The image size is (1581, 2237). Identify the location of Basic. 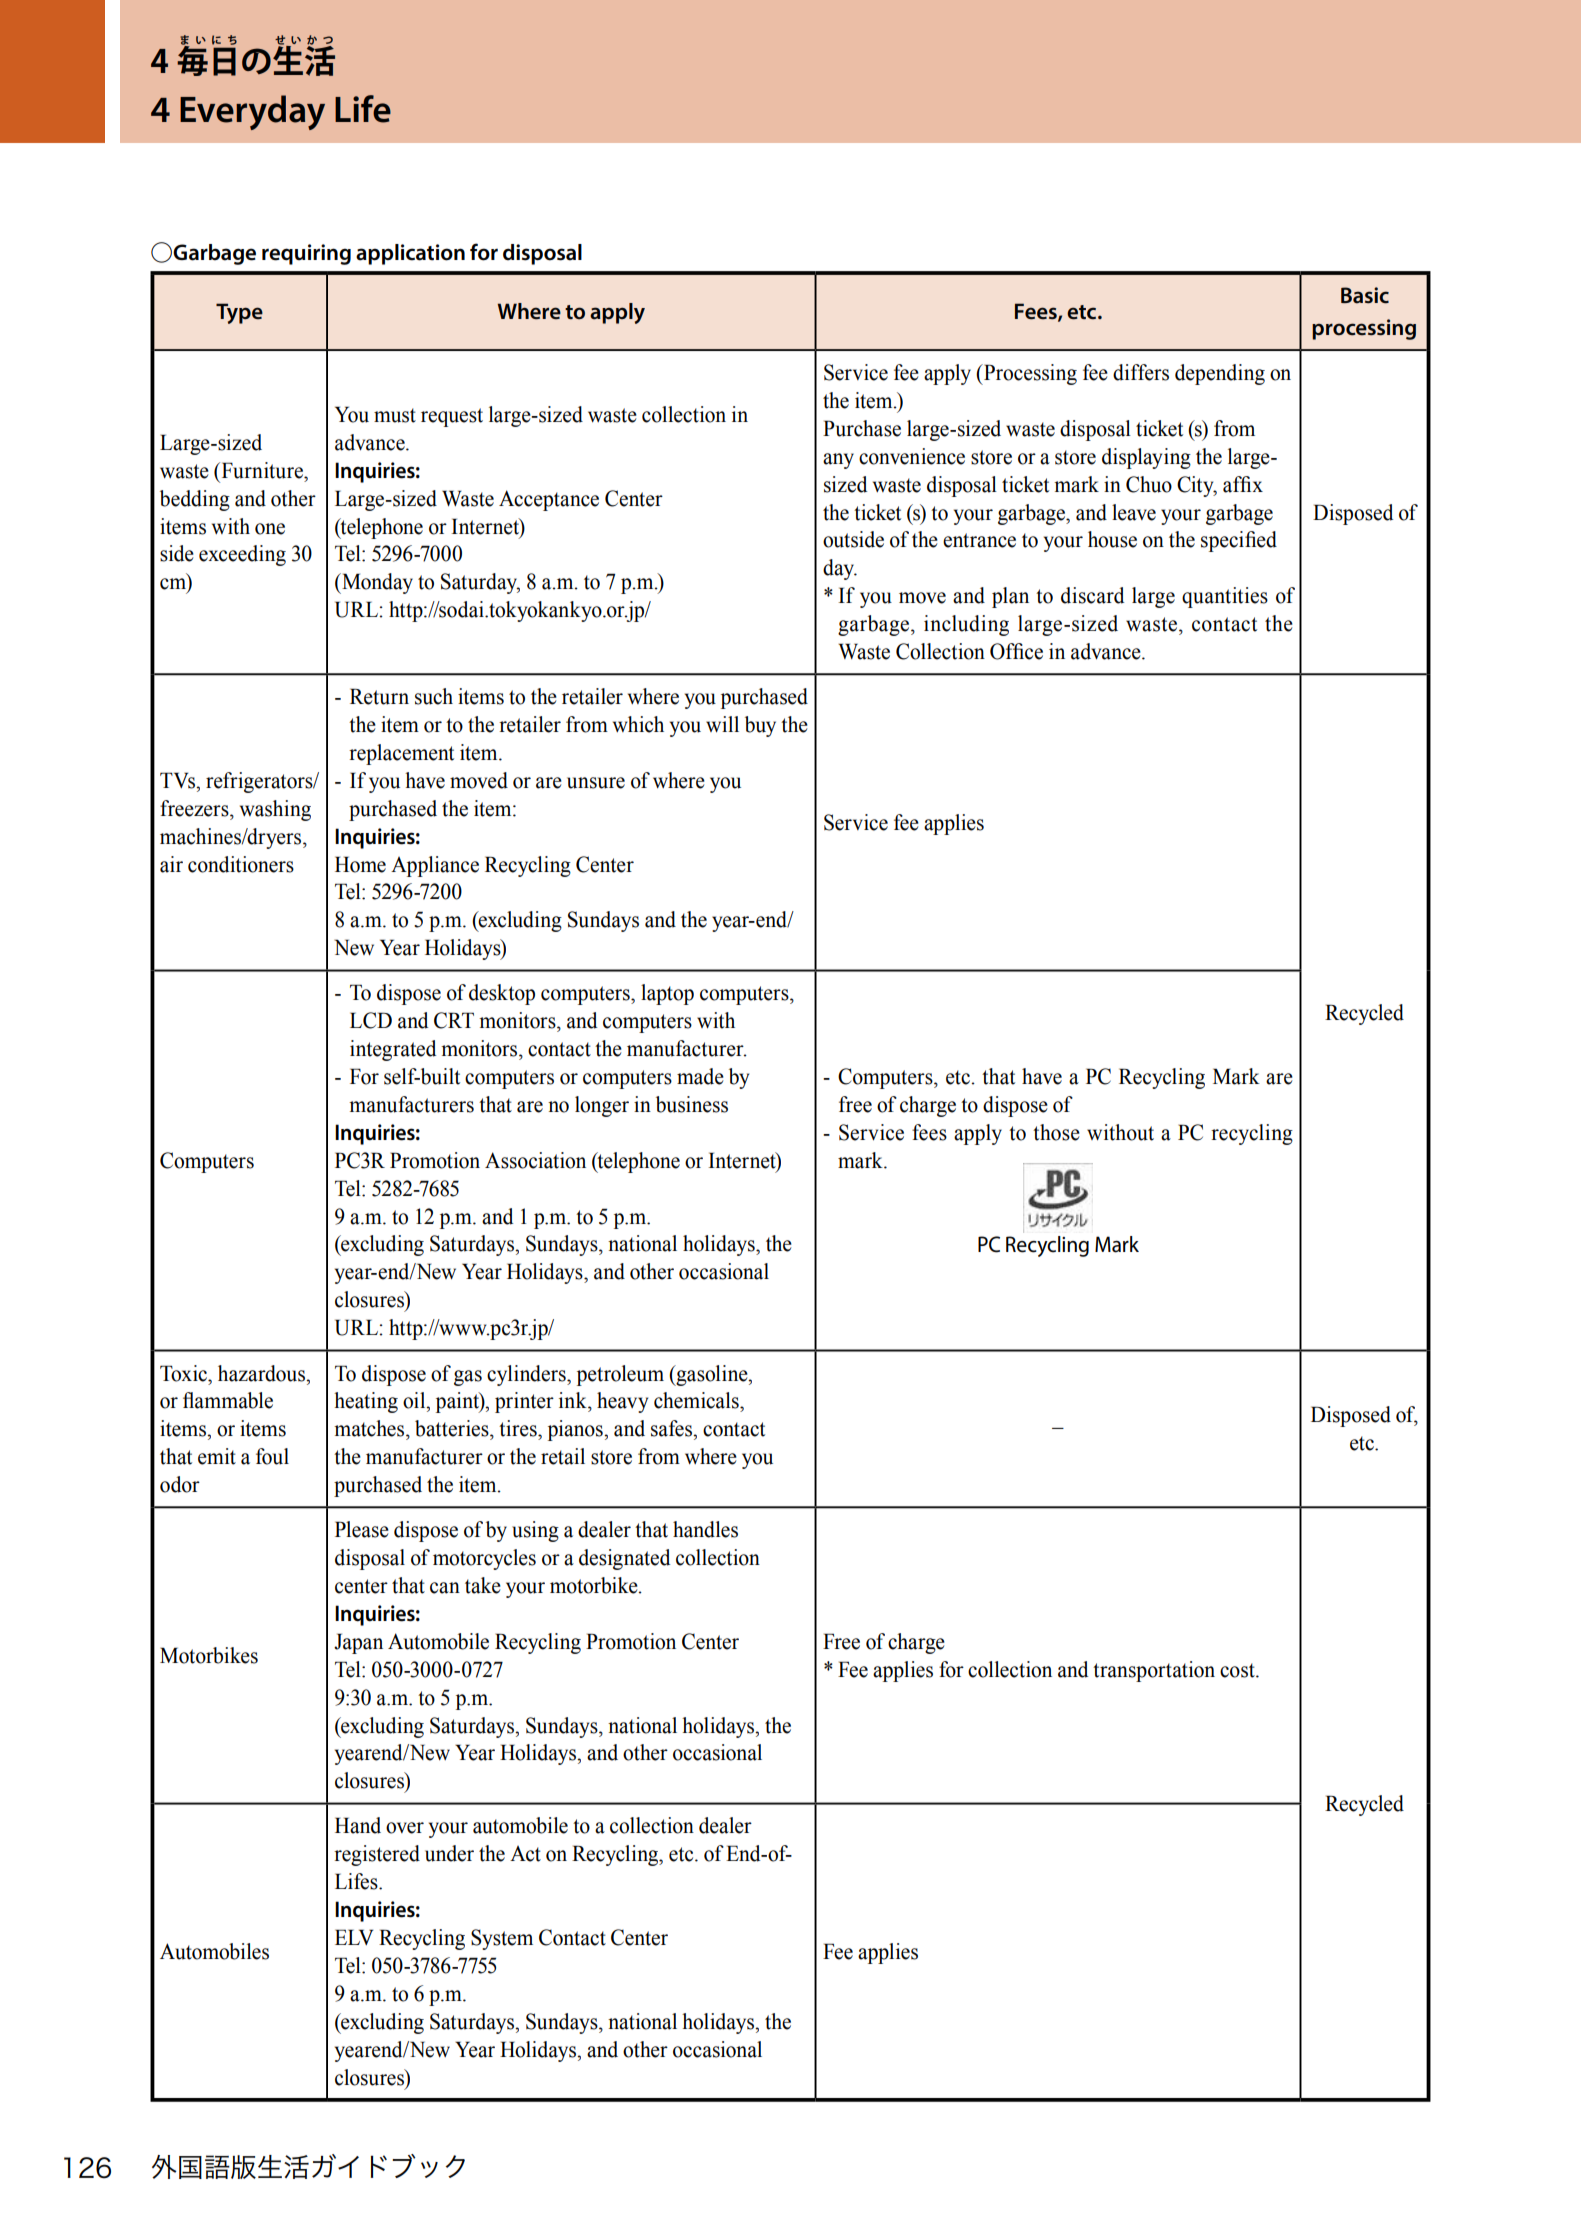
(1365, 295).
